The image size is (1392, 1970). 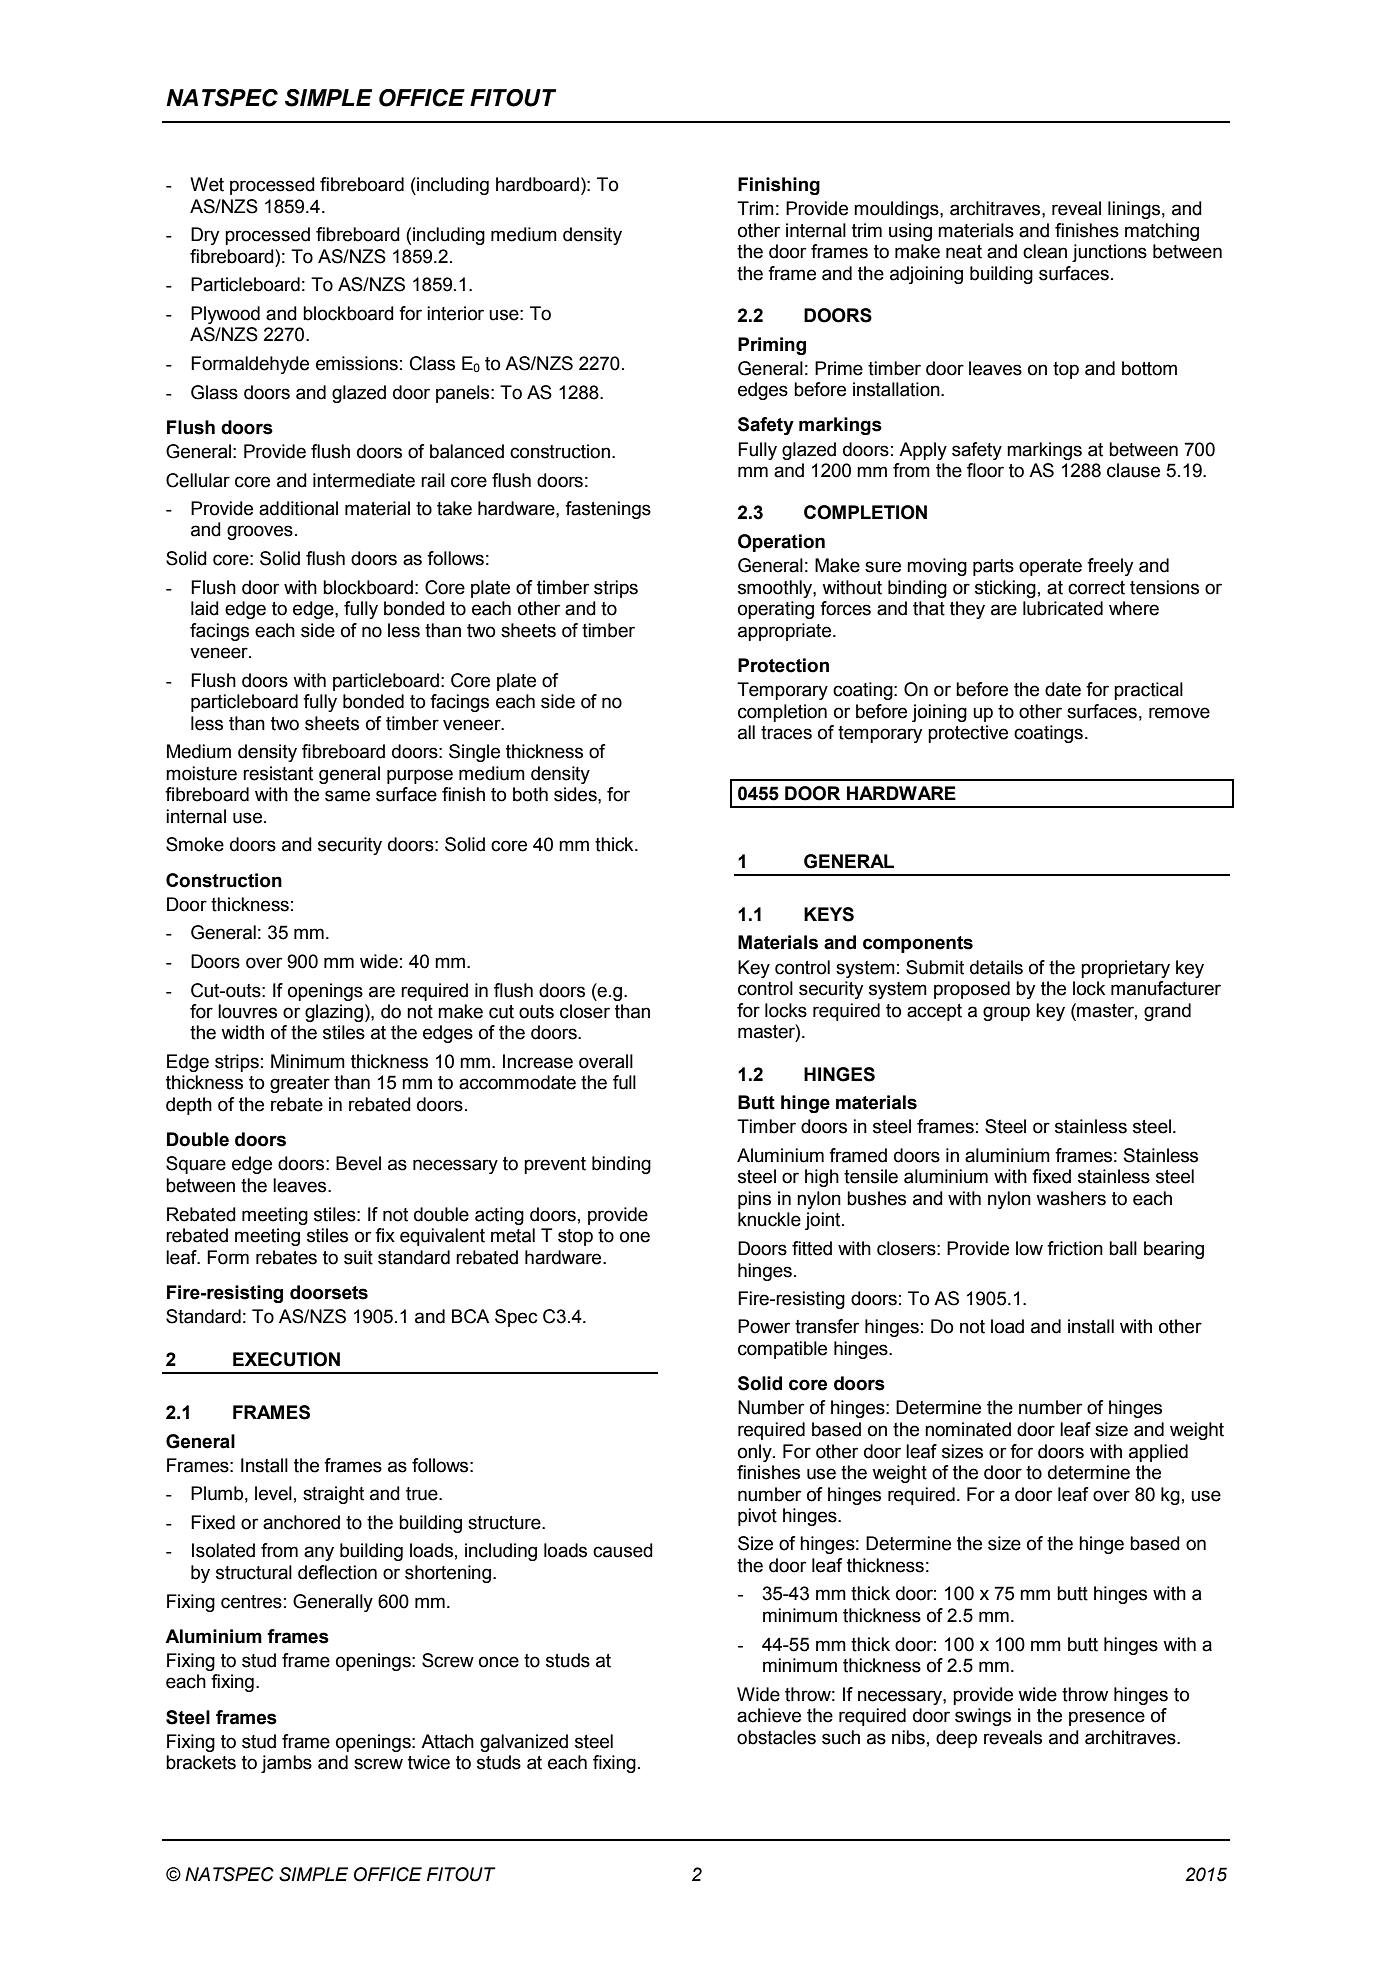 I want to click on only, so click(x=756, y=1453).
